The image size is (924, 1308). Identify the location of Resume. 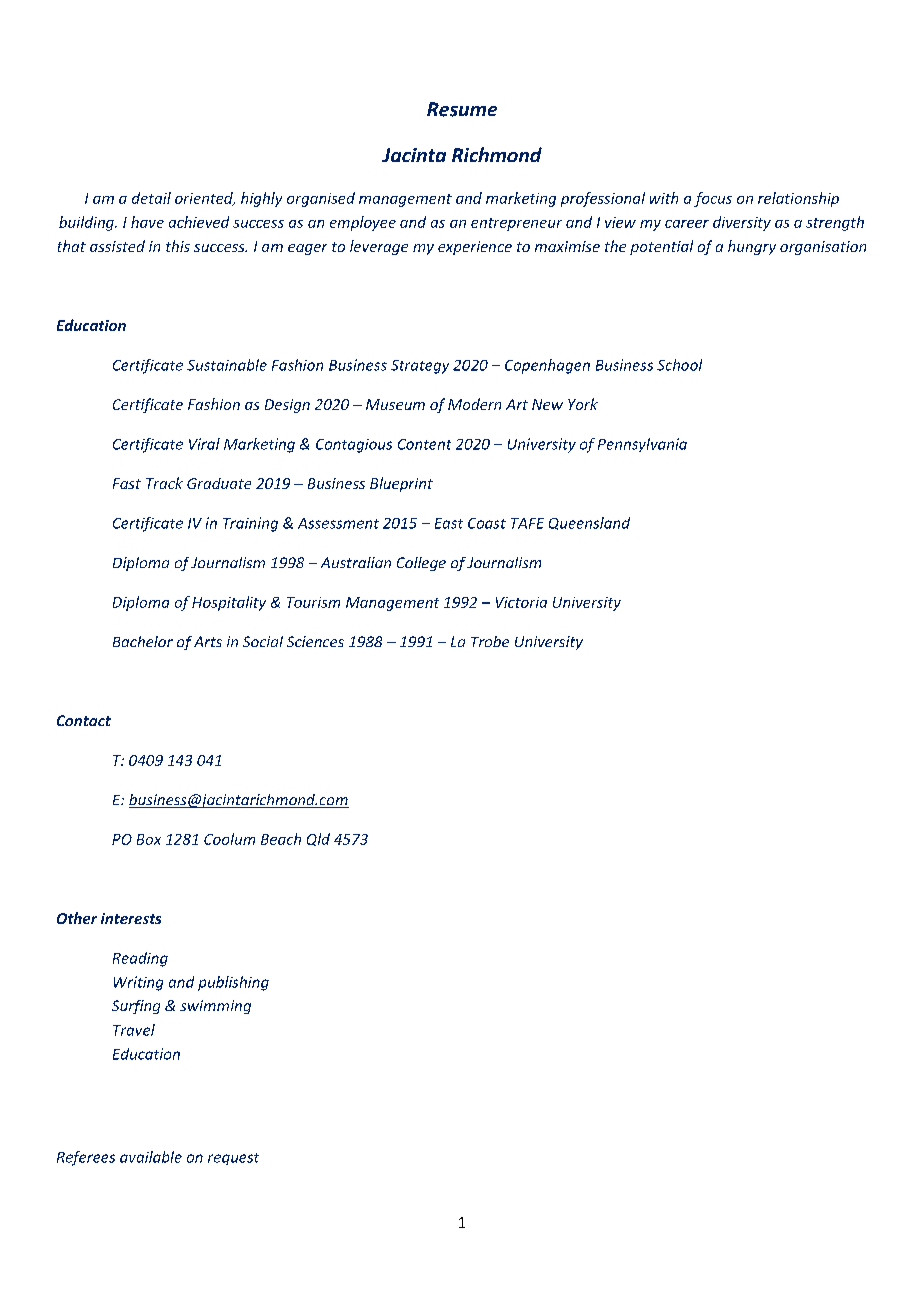
(462, 109).
